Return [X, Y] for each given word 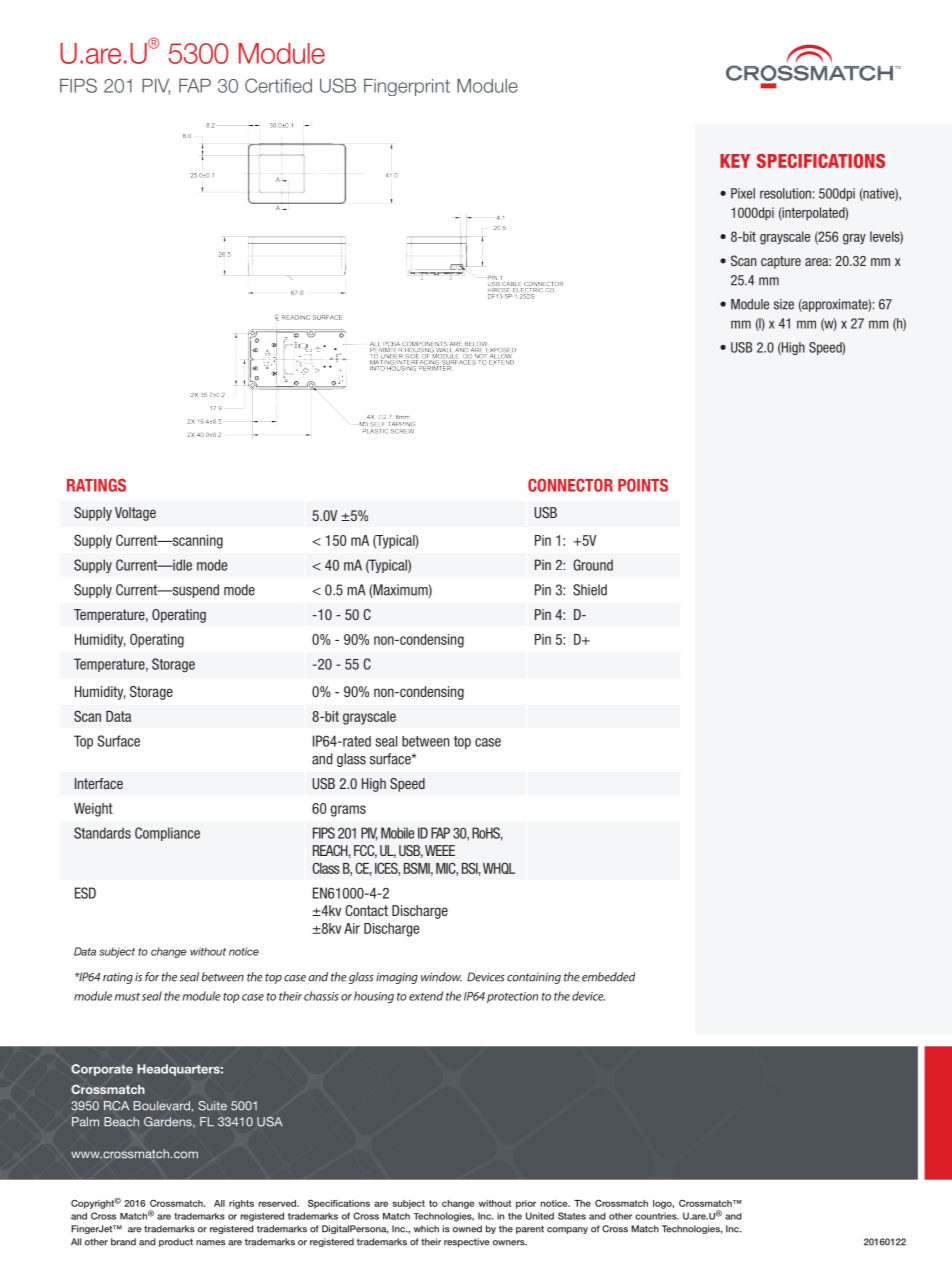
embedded [608, 977]
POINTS [643, 485]
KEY [735, 161]
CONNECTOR [570, 485]
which [426, 1229]
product [176, 1242]
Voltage [135, 514]
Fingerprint [407, 87]
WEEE [440, 850]
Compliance [167, 834]
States [572, 1216]
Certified [278, 85]
